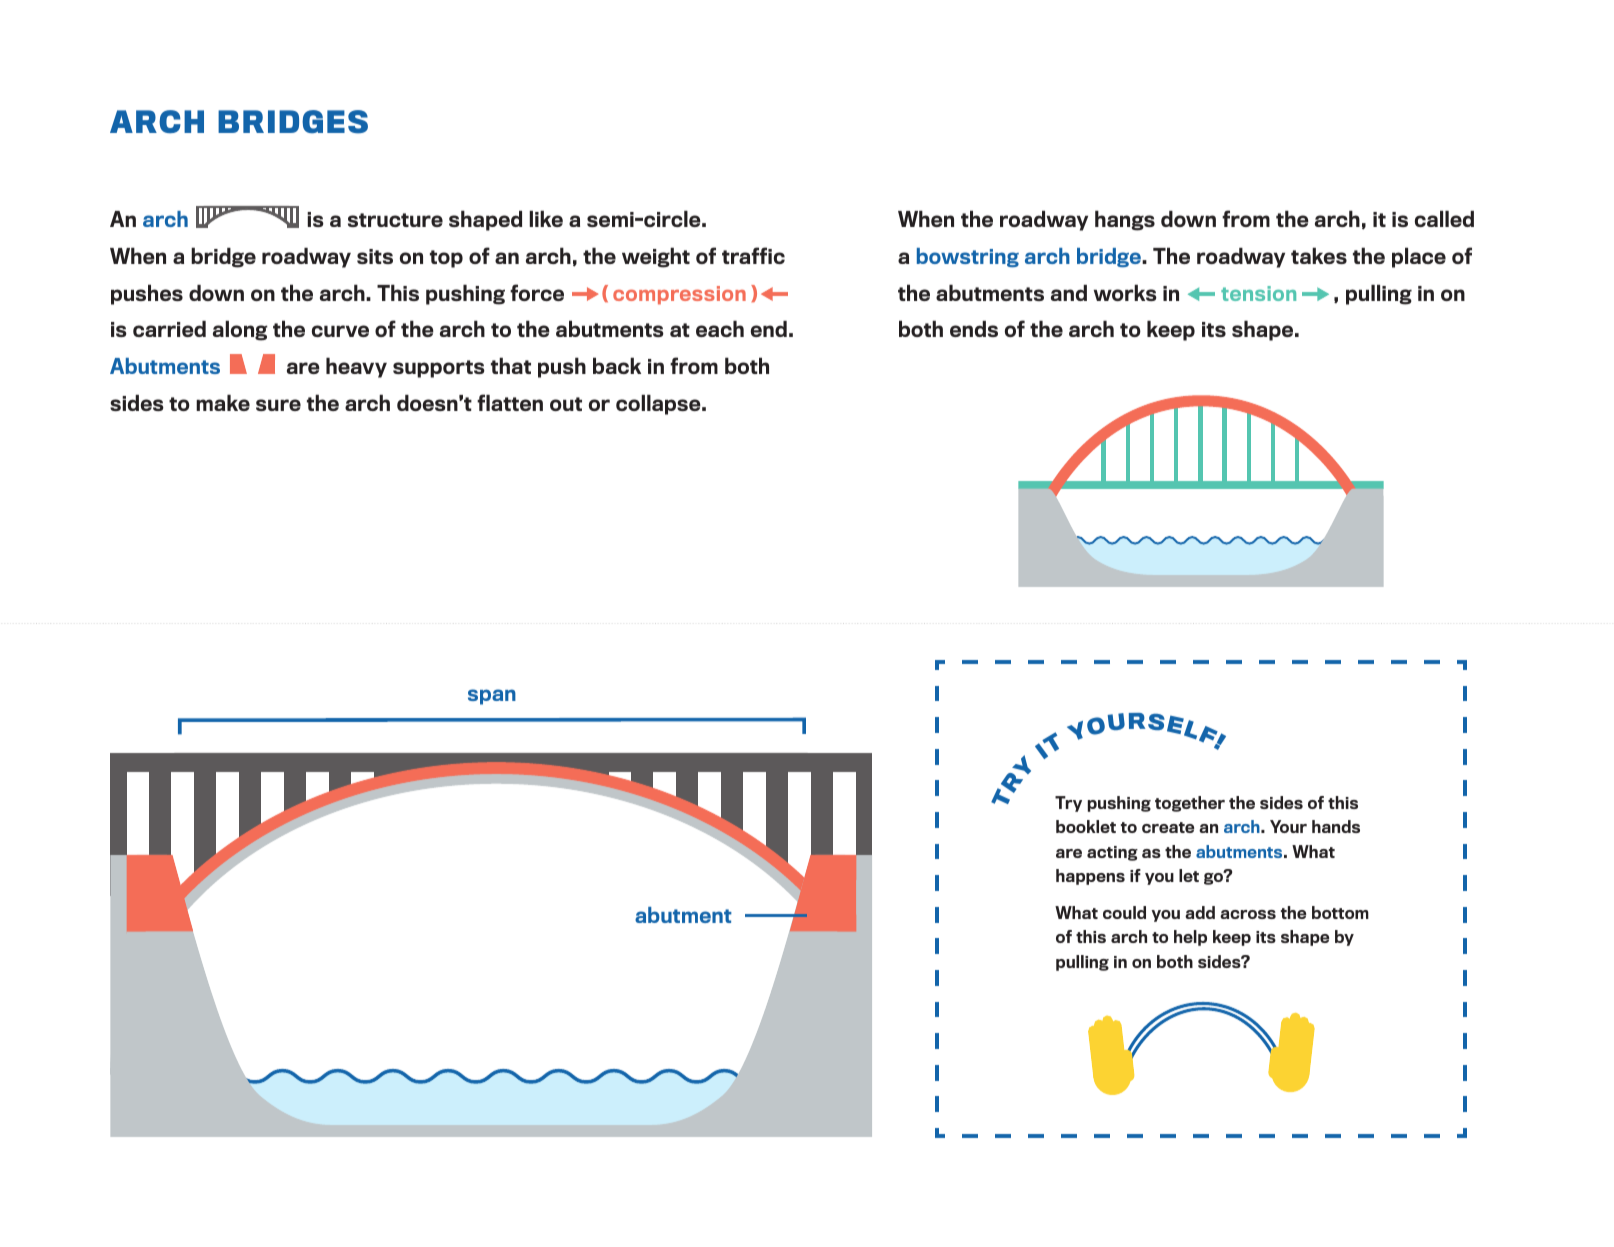  Describe the element at coordinates (1319, 255) in the image. I see `takes` at that location.
